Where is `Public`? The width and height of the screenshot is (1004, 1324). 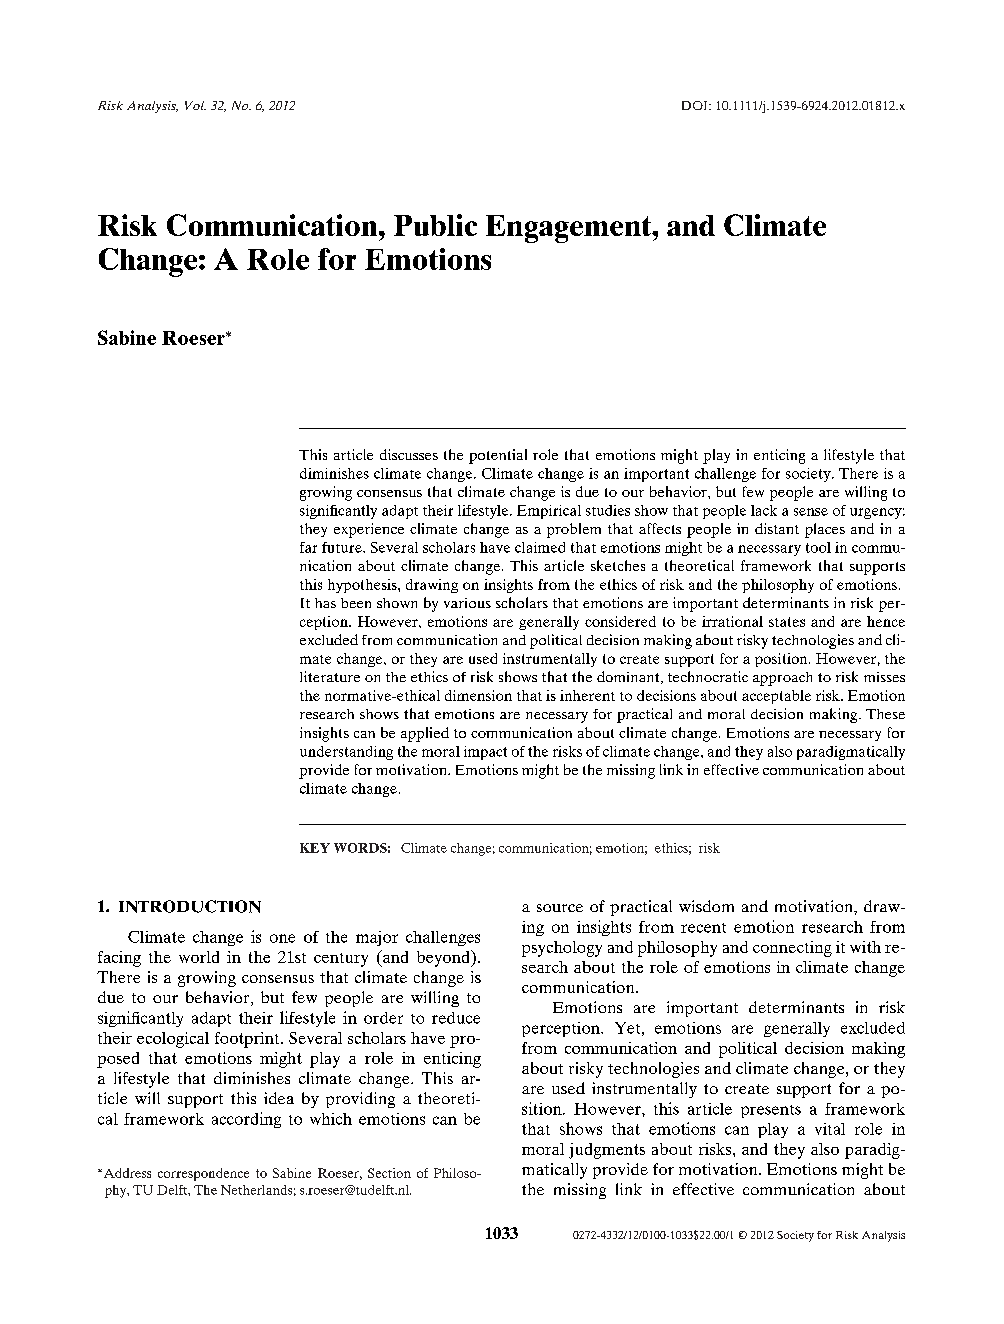 Public is located at coordinates (435, 225).
